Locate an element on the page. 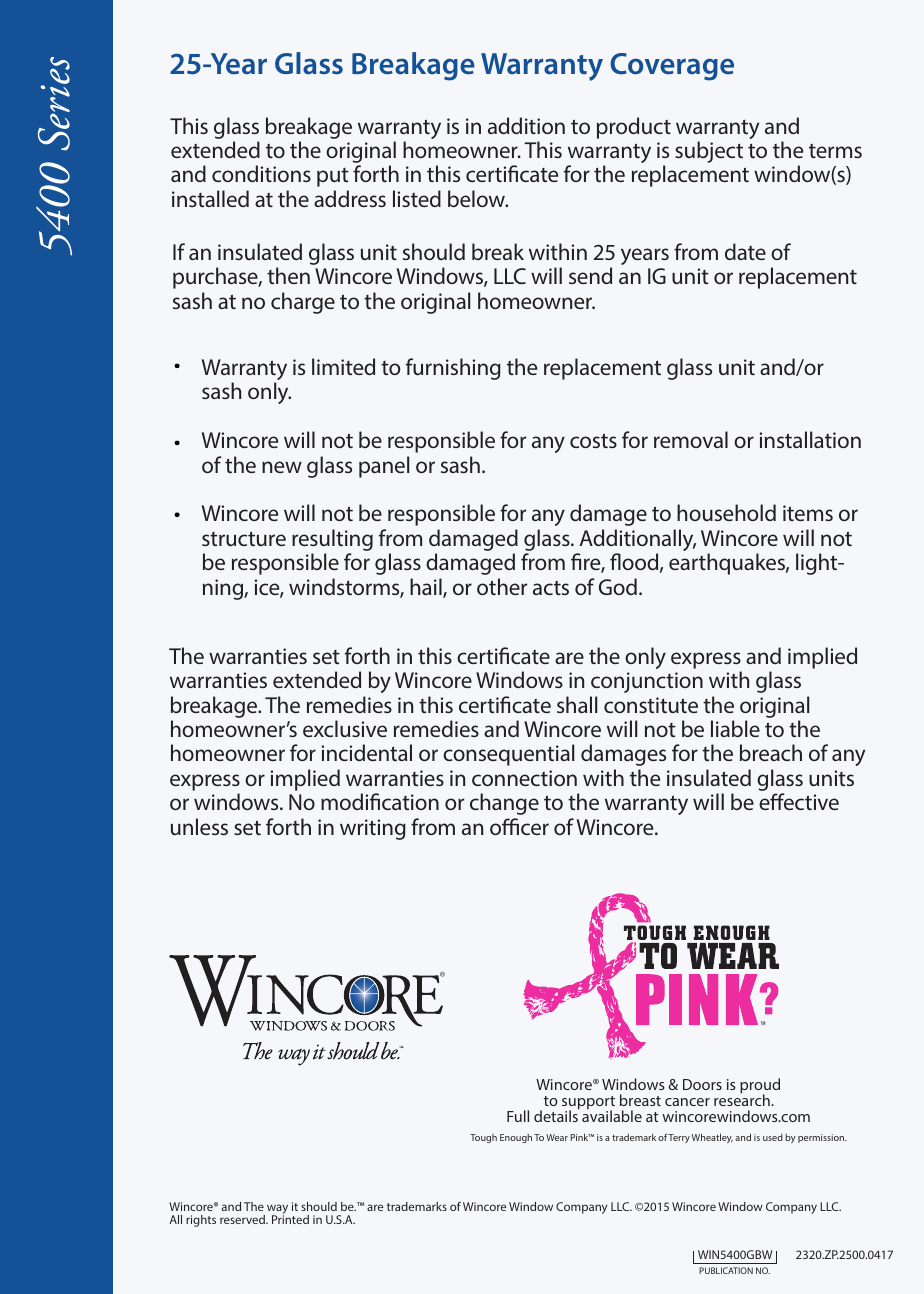  liable is located at coordinates (735, 728).
